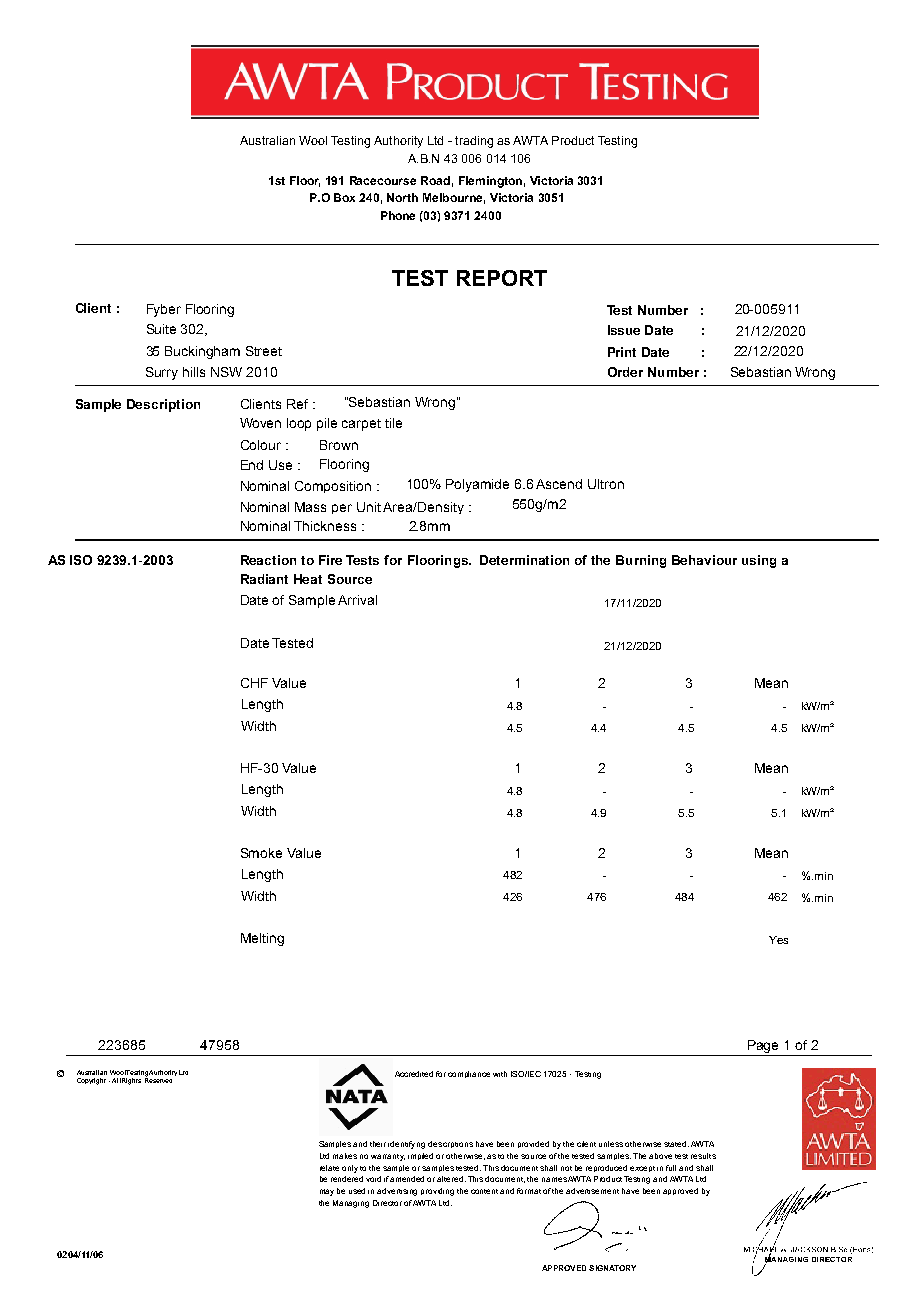  I want to click on providing, so click(437, 1192).
